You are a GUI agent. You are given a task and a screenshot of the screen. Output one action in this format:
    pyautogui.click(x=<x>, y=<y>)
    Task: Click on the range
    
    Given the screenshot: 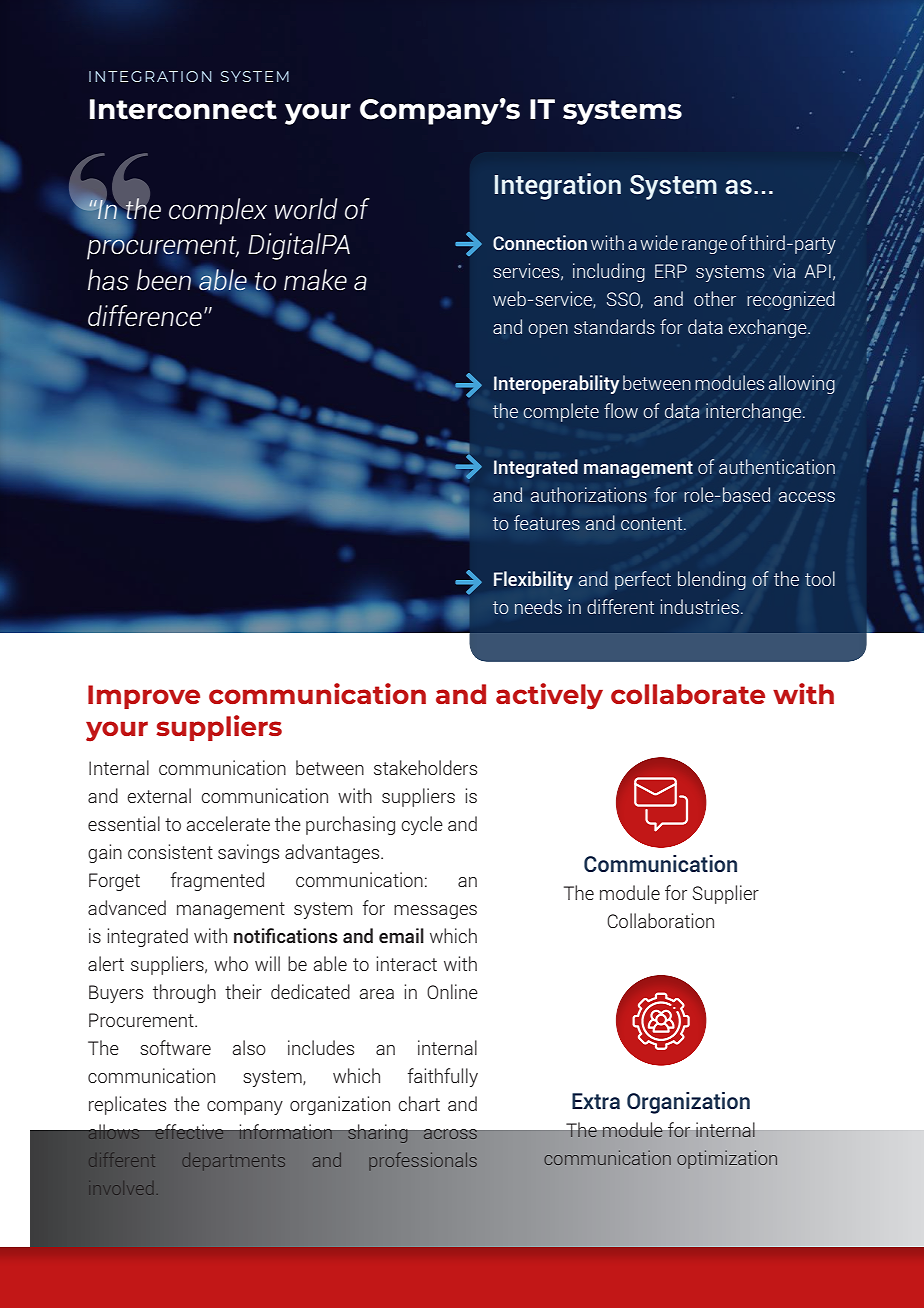 What is the action you would take?
    pyautogui.click(x=704, y=247)
